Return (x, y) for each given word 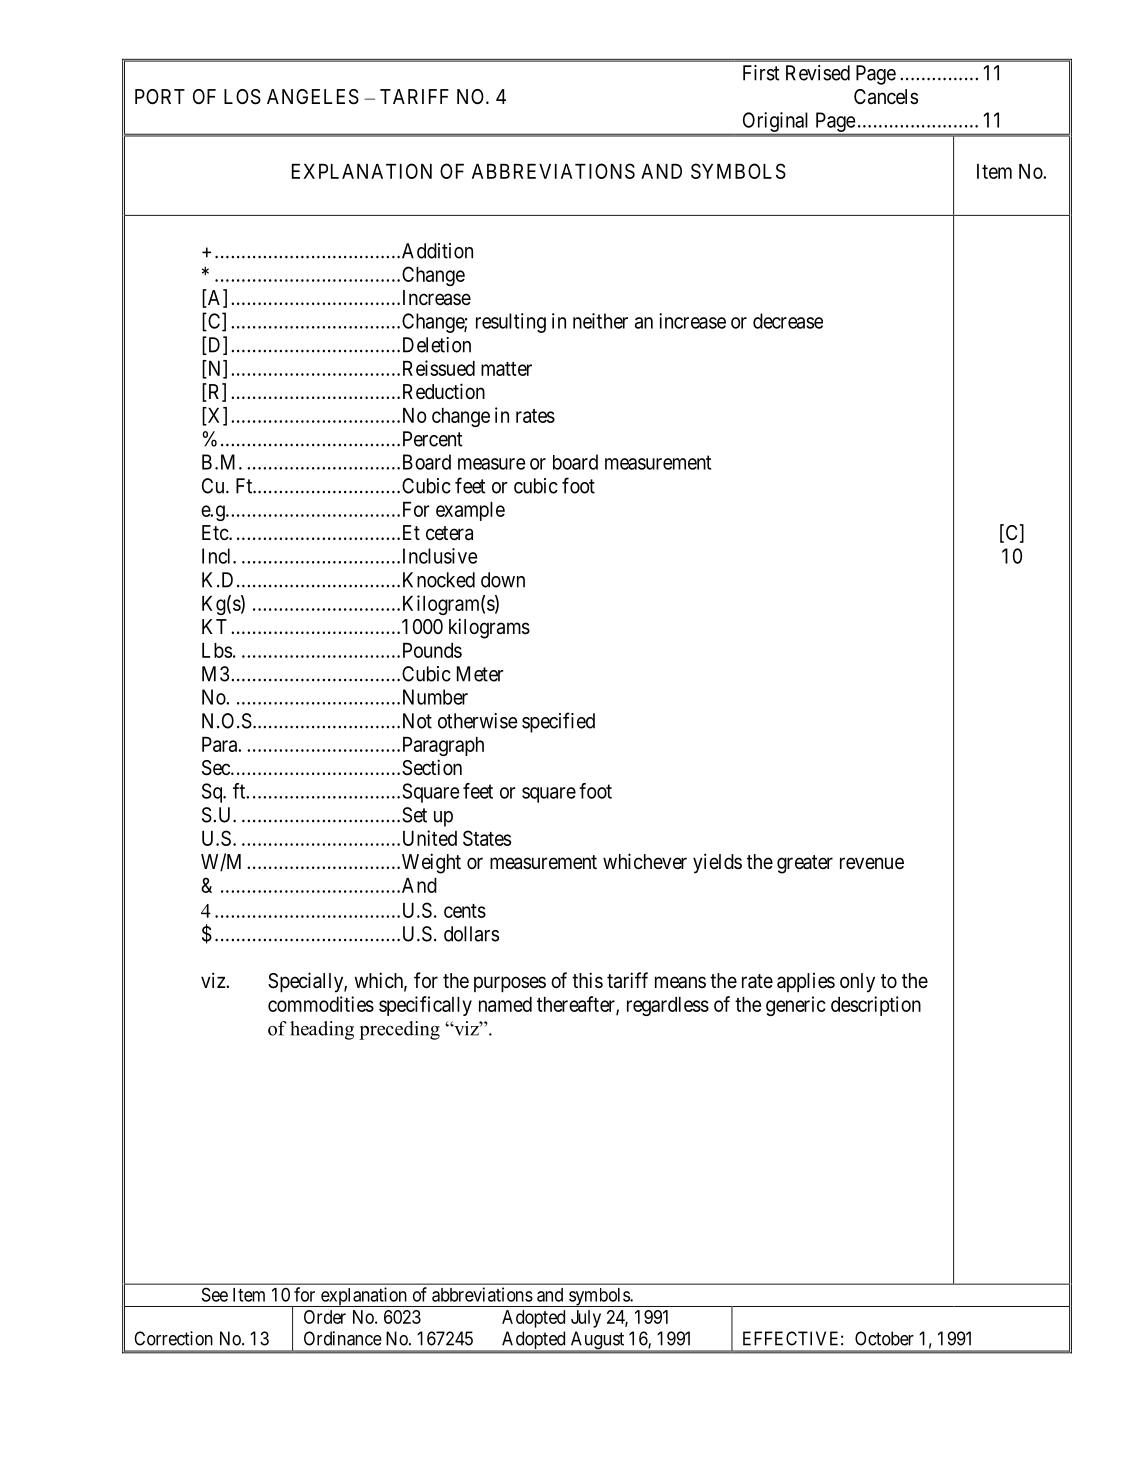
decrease (788, 321)
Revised (818, 73)
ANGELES (313, 97)
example (470, 511)
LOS (242, 97)
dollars (471, 934)
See (215, 1294)
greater (805, 864)
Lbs (217, 650)
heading (322, 1030)
